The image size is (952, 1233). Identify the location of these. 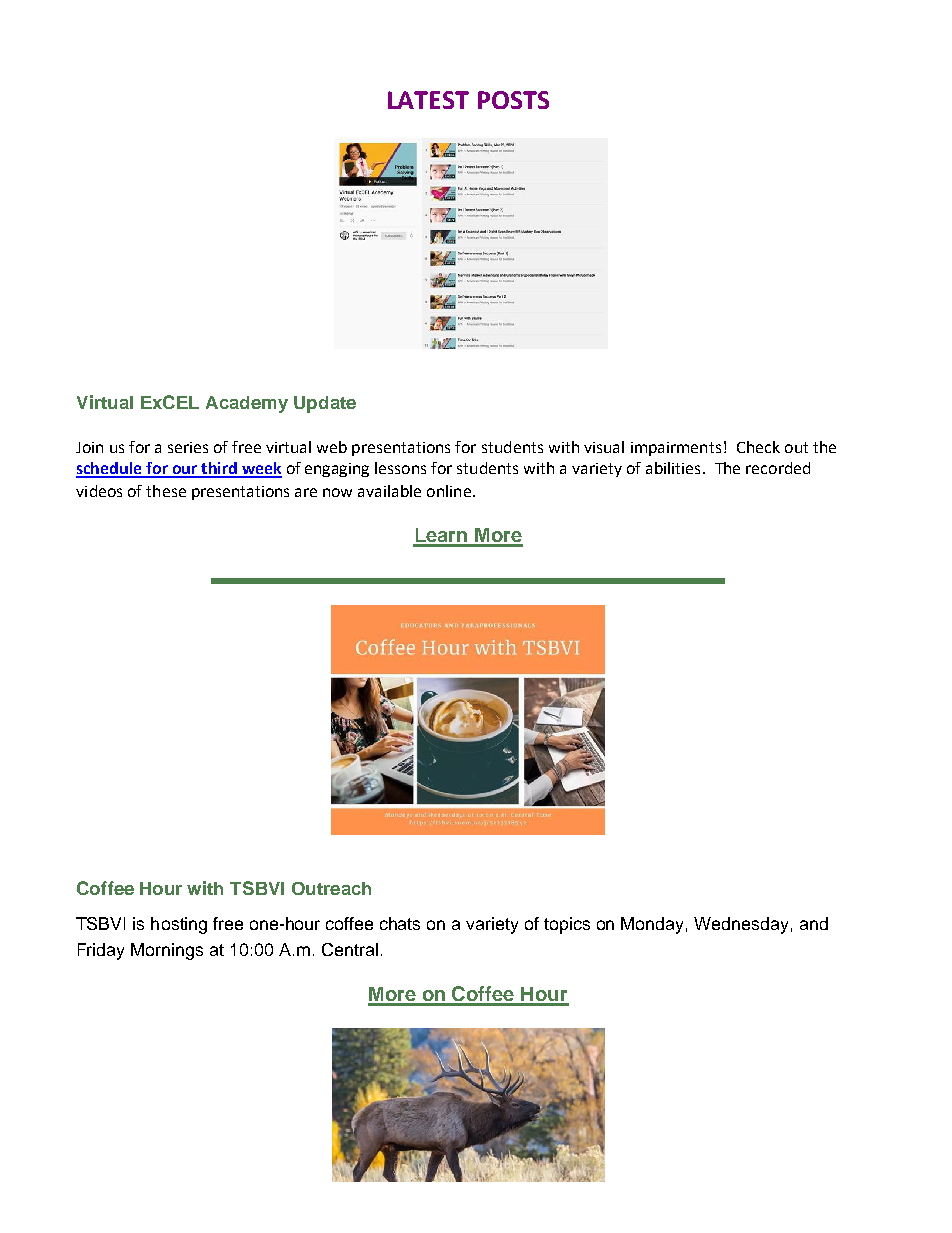
(166, 491).
